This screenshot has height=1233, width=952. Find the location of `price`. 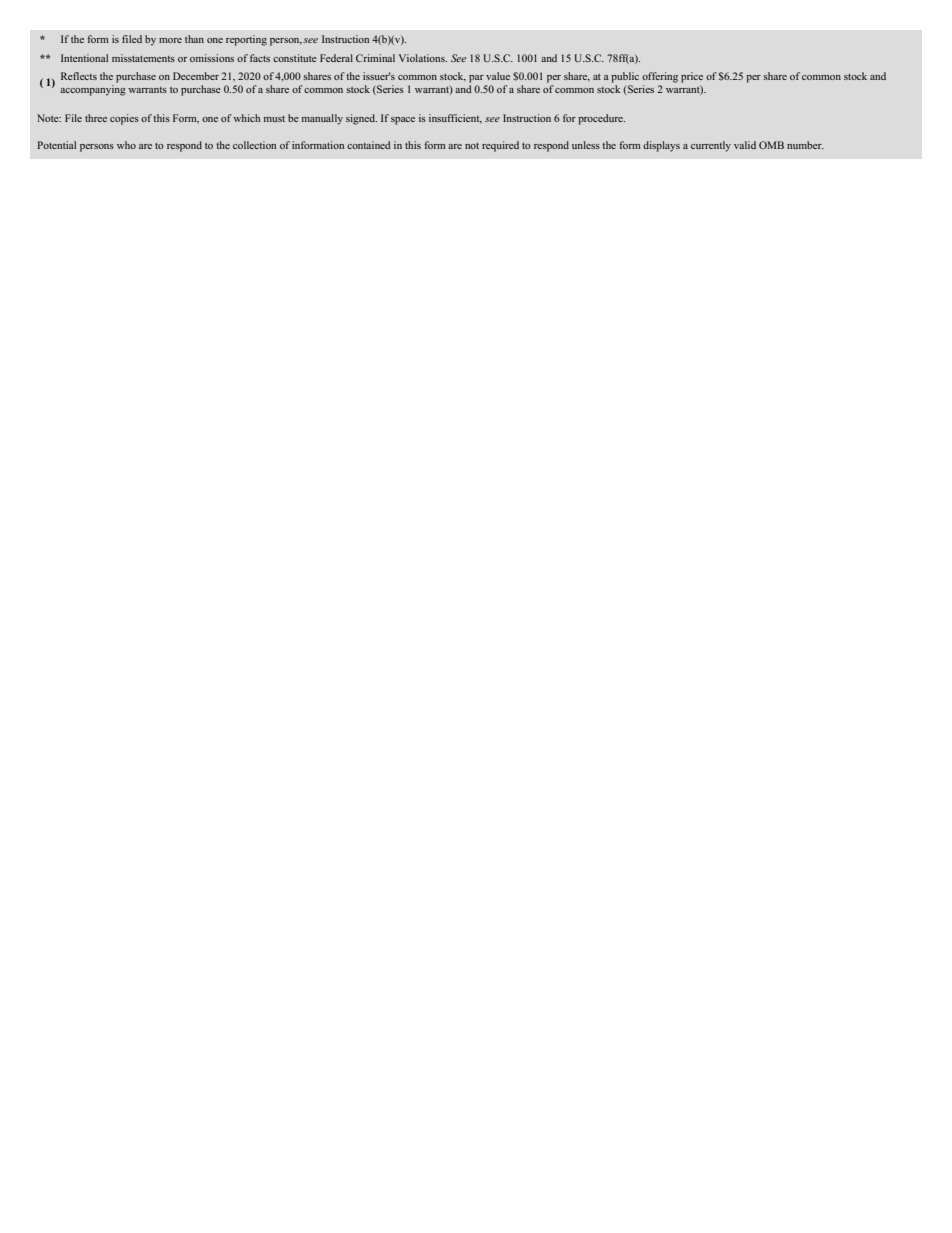

price is located at coordinates (692, 77).
